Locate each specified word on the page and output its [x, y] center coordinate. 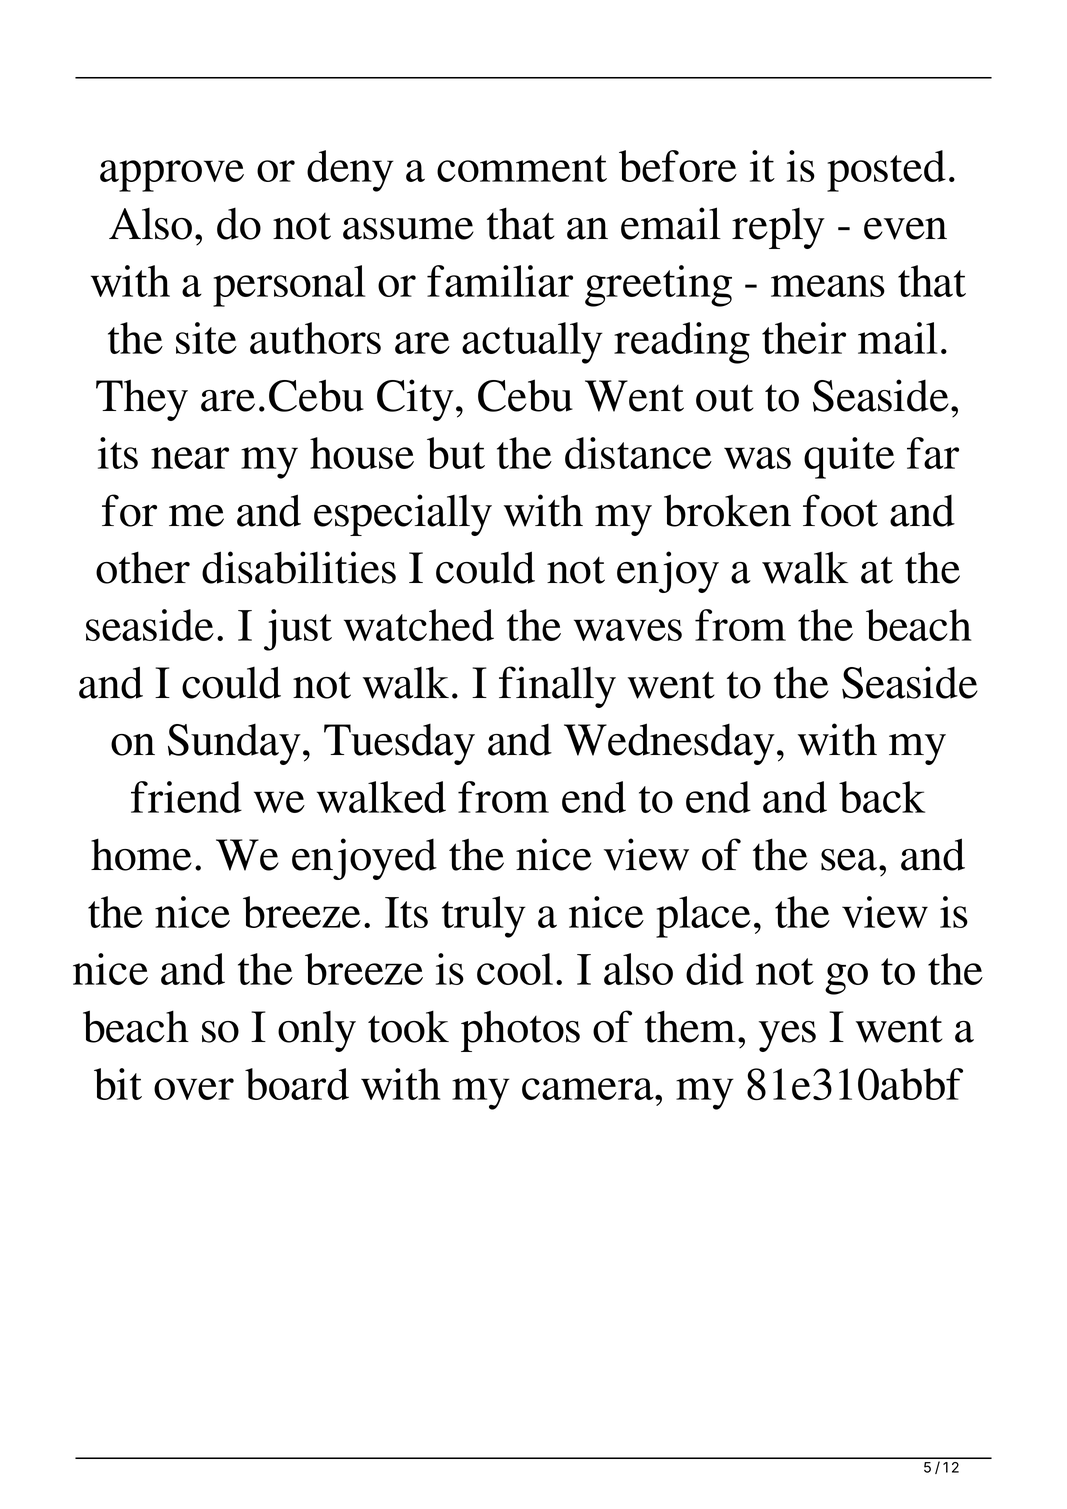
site [206, 338]
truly [484, 917]
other [143, 567]
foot [840, 510]
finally [557, 687]
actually [532, 343]
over [194, 1089]
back [882, 797]
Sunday [234, 744]
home [141, 854]
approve [172, 176]
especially [403, 515]
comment [522, 168]
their [804, 338]
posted [886, 171]
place [703, 917]
